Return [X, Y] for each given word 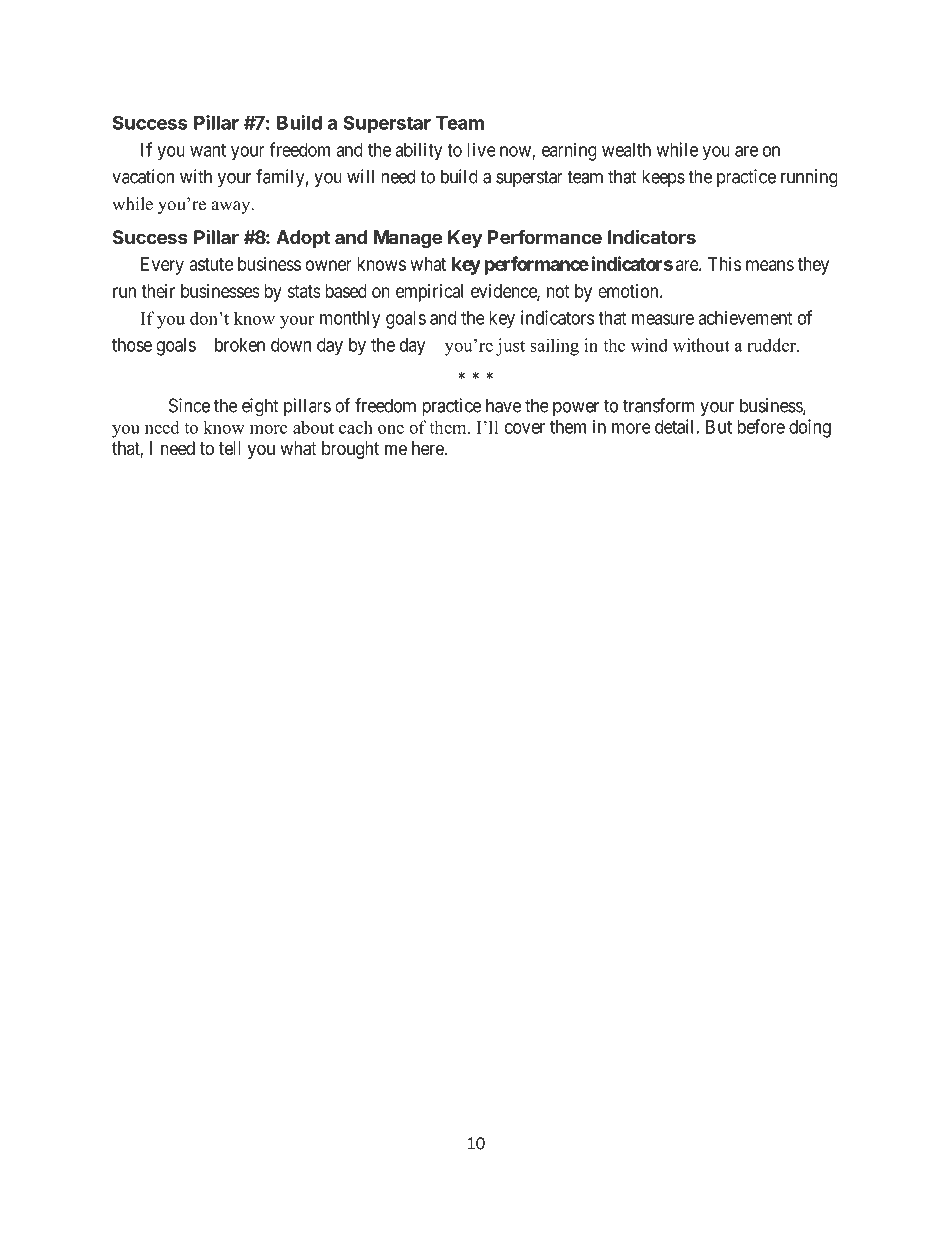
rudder [772, 345]
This [724, 264]
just [510, 347]
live [481, 149]
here [428, 448]
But [719, 427]
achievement [745, 317]
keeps [663, 178]
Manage [408, 239]
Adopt [303, 239]
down [291, 345]
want [208, 150]
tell [230, 448]
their [158, 291]
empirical [429, 293]
